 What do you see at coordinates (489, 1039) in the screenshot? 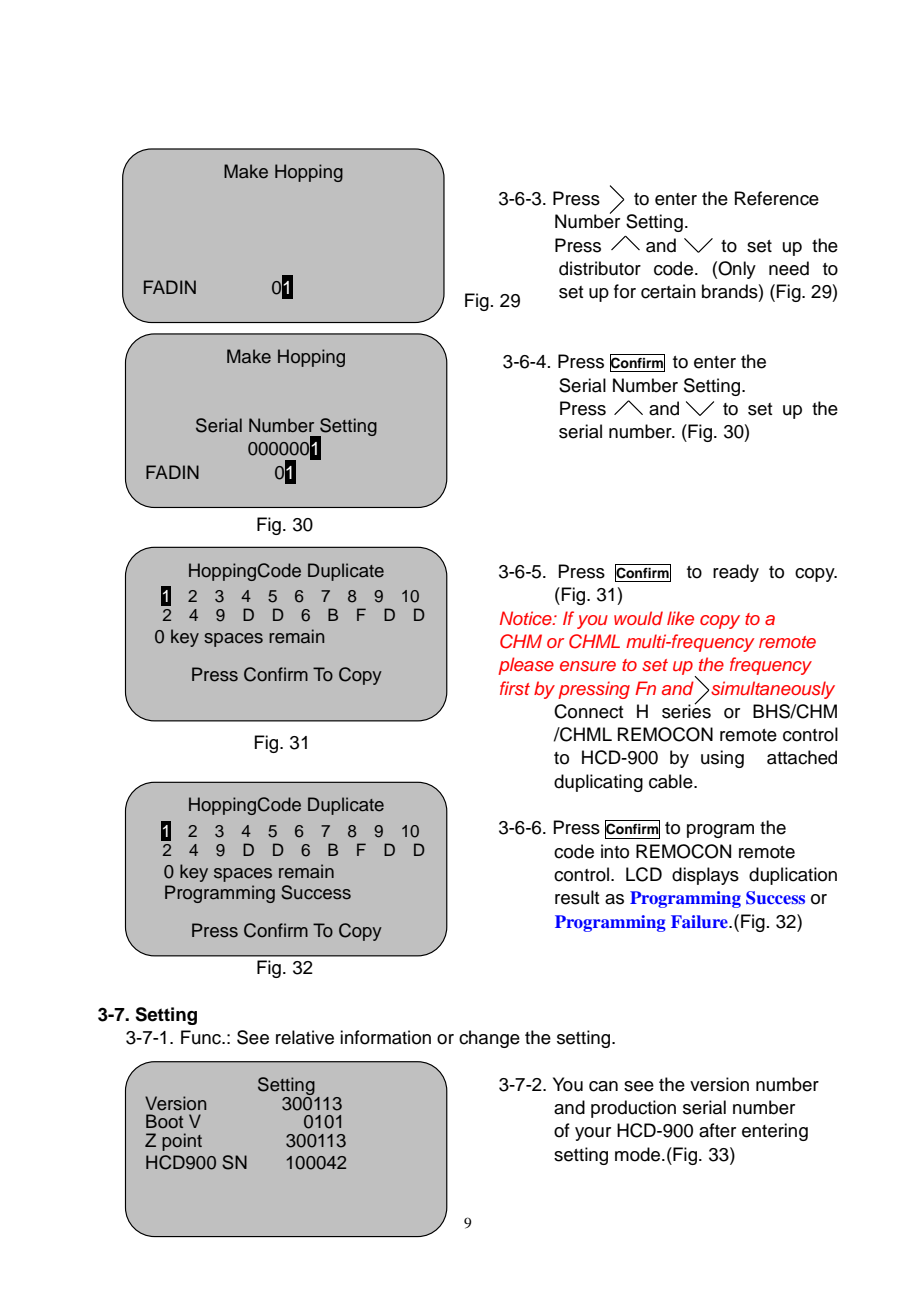
I see `change` at bounding box center [489, 1039].
